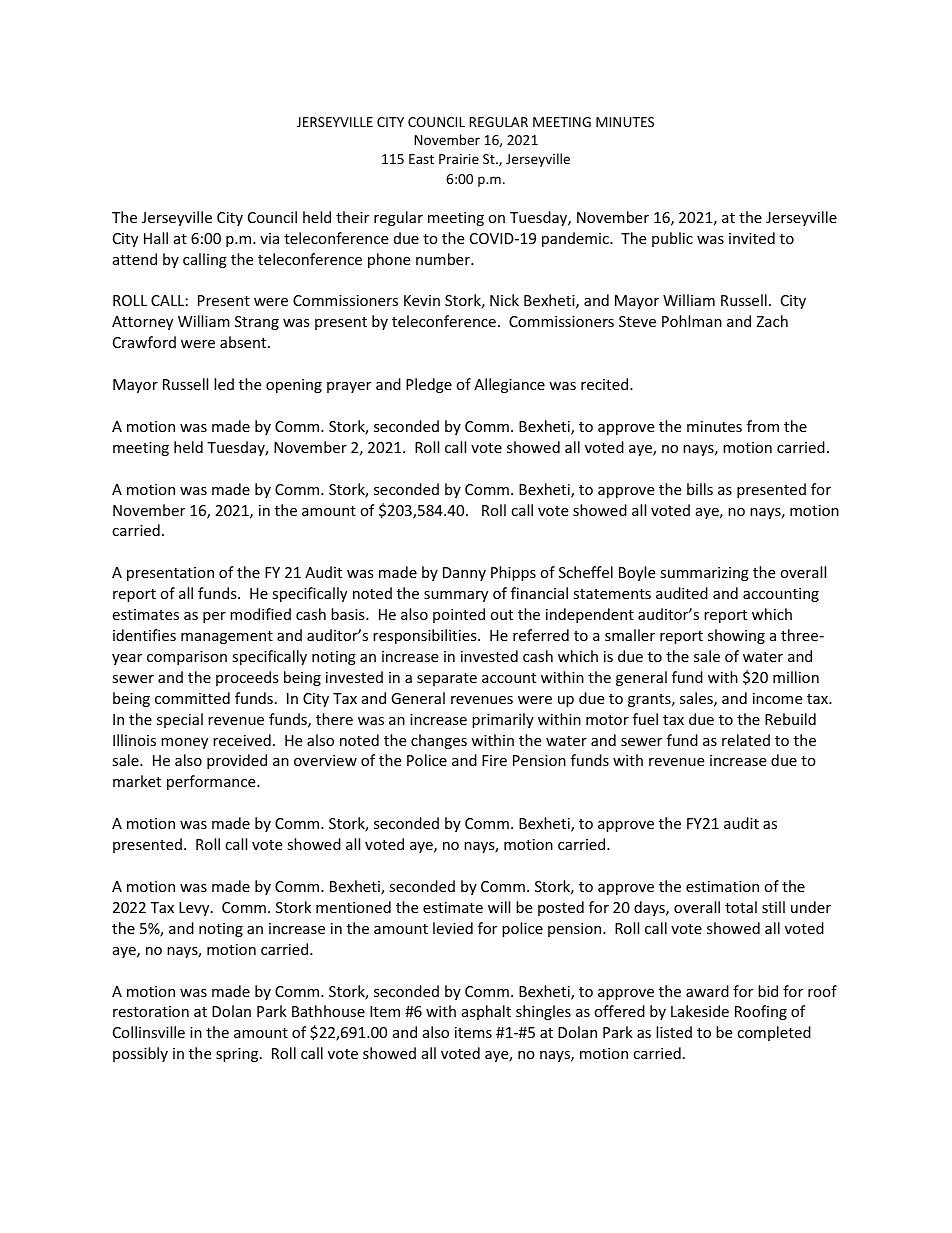 The image size is (952, 1233). Describe the element at coordinates (752, 238) in the image. I see `invited` at that location.
